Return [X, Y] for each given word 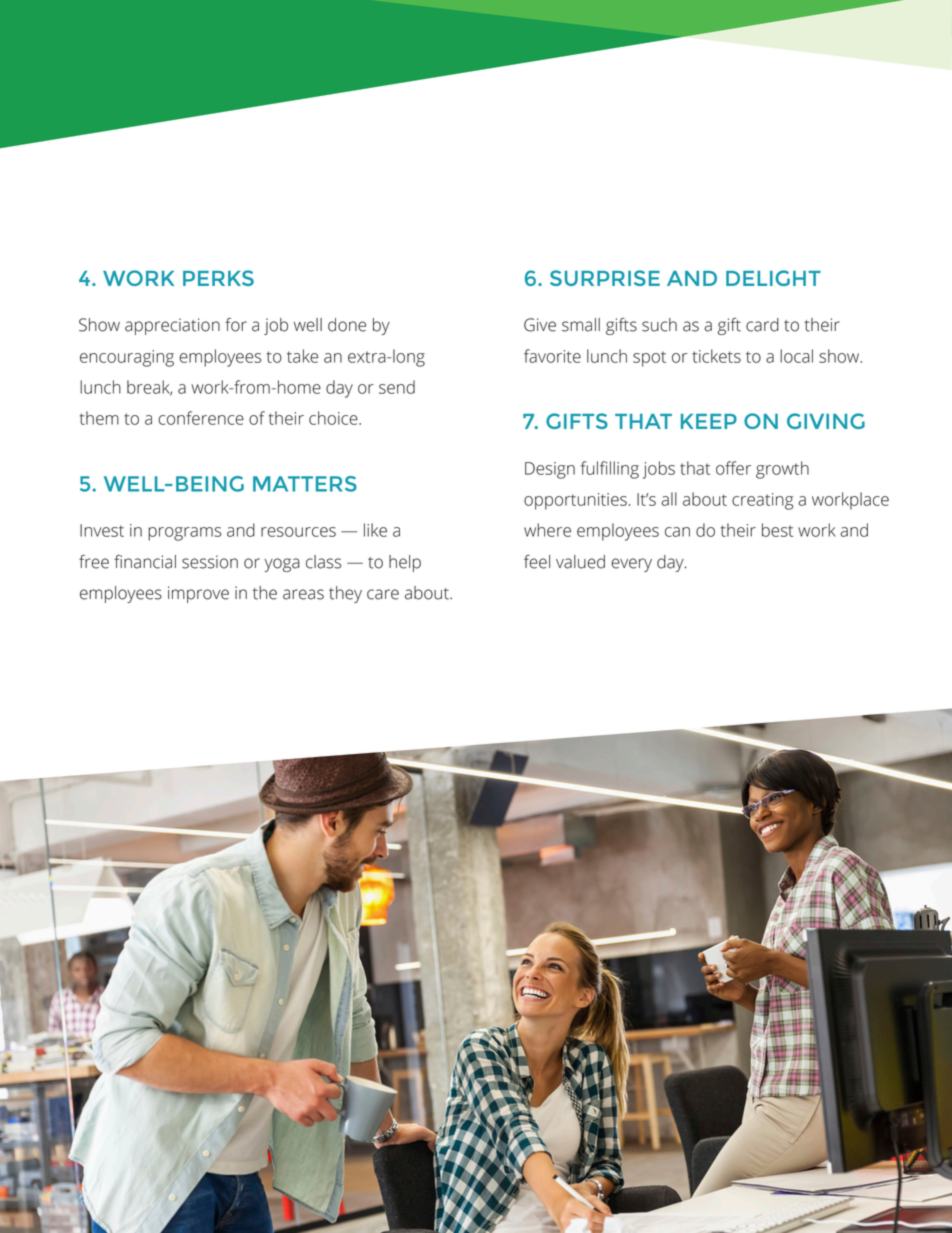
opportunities [575, 501]
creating [763, 501]
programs [185, 534]
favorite [552, 356]
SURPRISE [605, 278]
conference [201, 418]
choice [334, 418]
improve [198, 594]
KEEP [709, 421]
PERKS [218, 278]
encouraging [127, 358]
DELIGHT [773, 278]
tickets [716, 356]
